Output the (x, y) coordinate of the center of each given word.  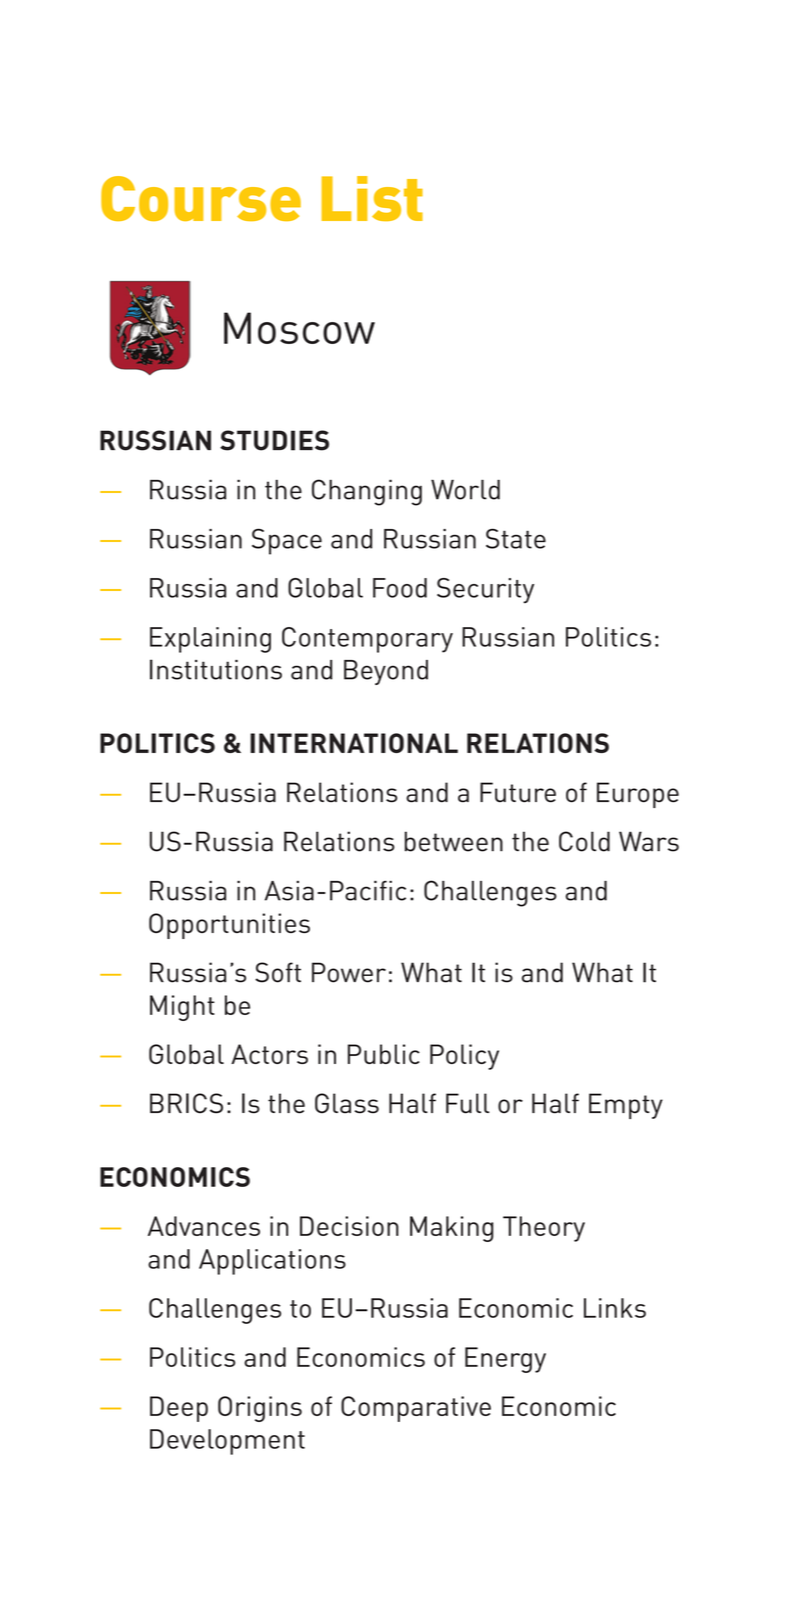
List (372, 198)
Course (201, 198)
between (454, 841)
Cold (584, 841)
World (465, 489)
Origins (260, 1409)
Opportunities (229, 926)
